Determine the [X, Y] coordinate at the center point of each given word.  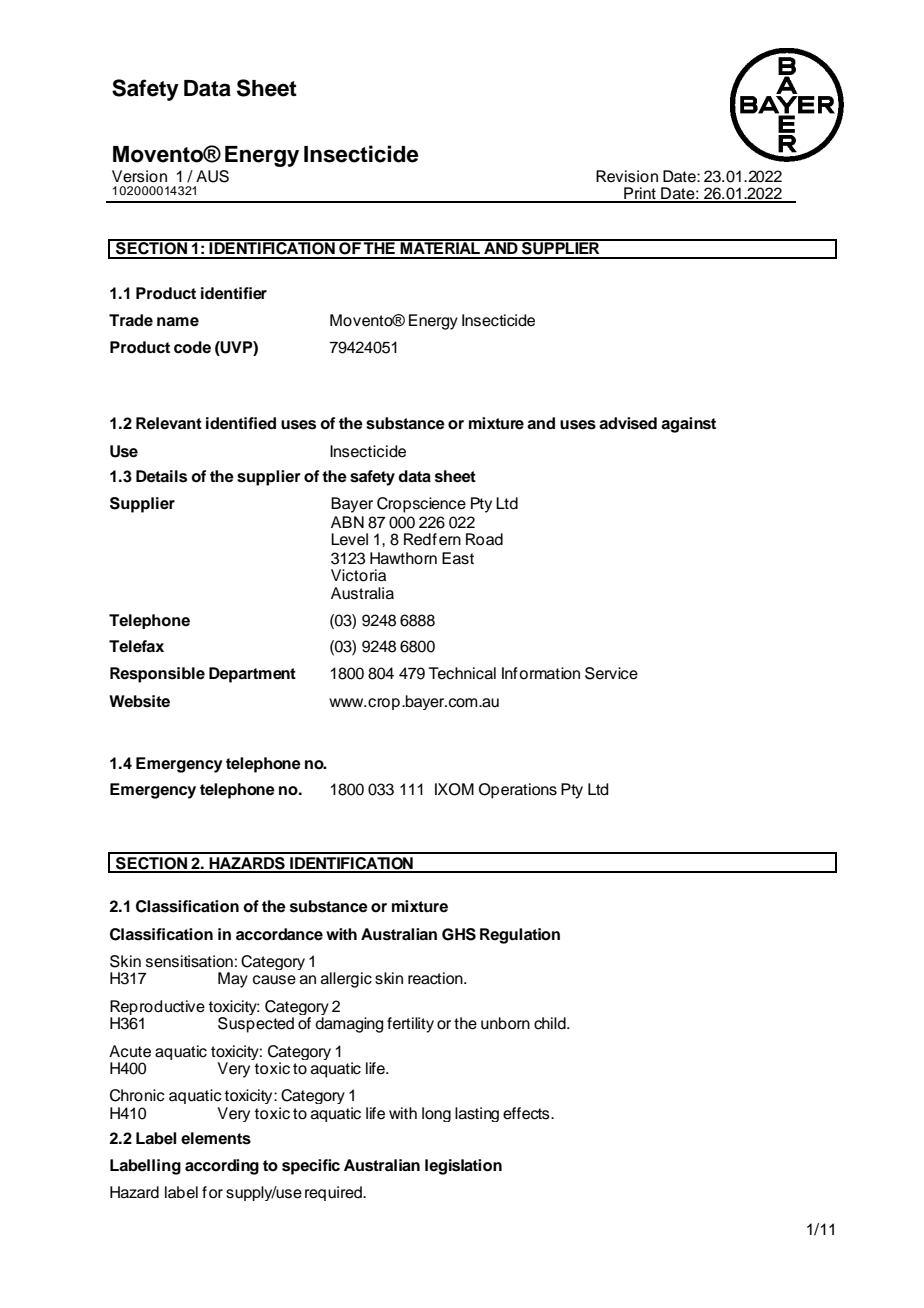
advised [628, 423]
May [233, 980]
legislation [463, 1167]
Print [640, 194]
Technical [462, 673]
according [222, 1167]
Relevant [169, 423]
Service [611, 673]
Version [139, 176]
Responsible [157, 675]
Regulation [520, 936]
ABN [347, 522]
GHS [459, 934]
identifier [234, 293]
